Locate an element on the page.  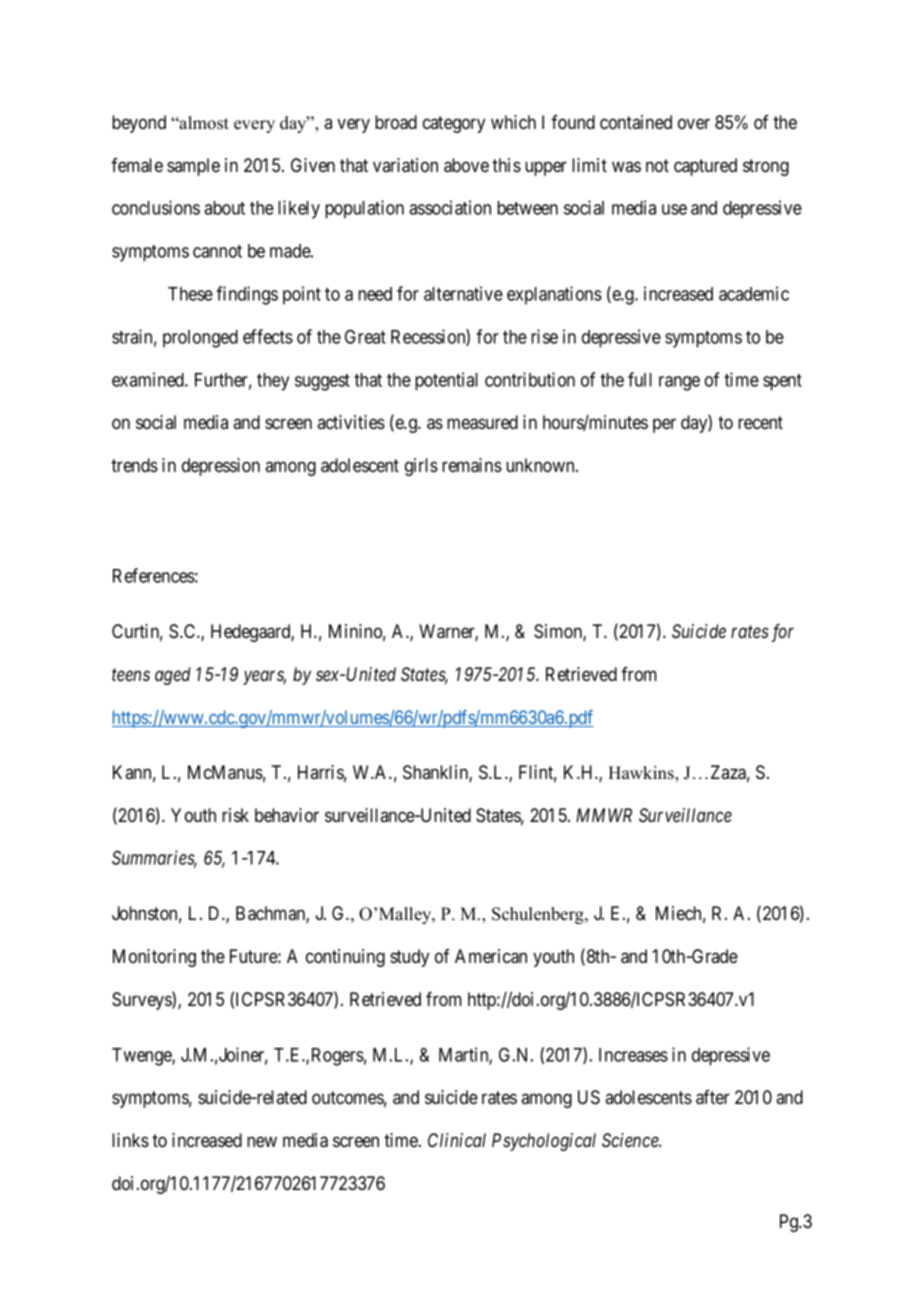
after is located at coordinates (713, 1097).
